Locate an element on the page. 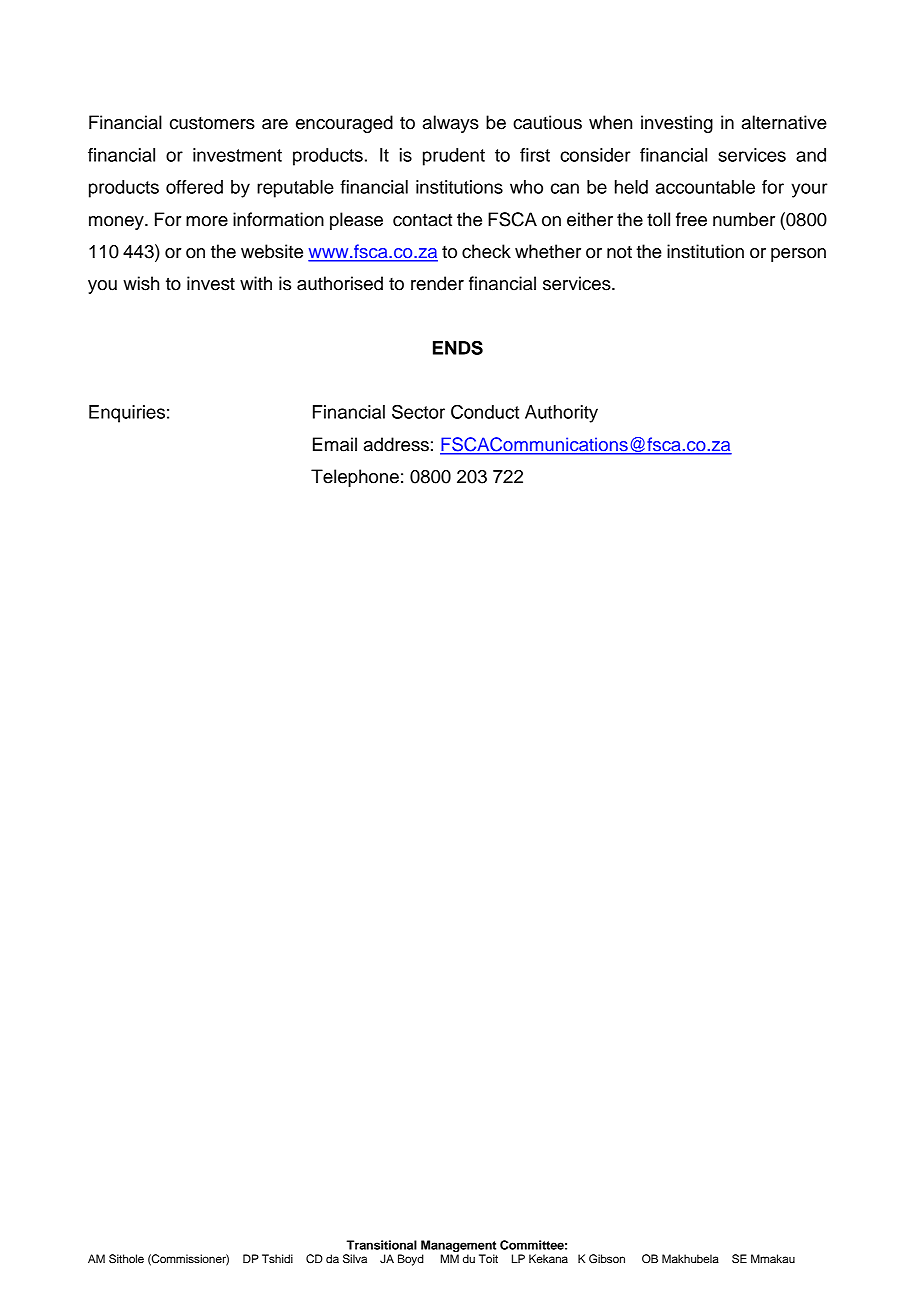  Transitional is located at coordinates (382, 1245).
